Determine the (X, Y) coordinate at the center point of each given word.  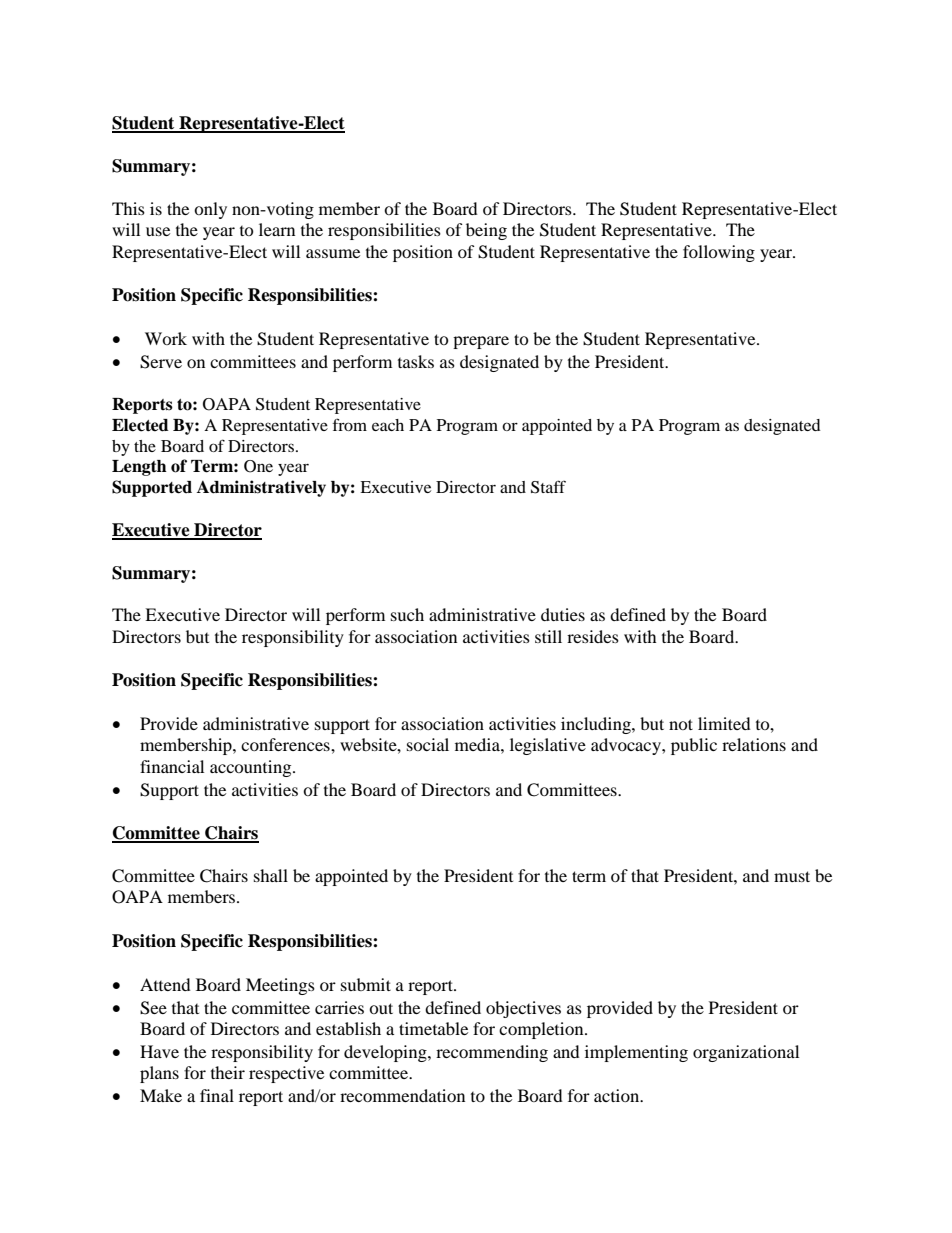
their (228, 1072)
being (486, 231)
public (694, 746)
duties (563, 614)
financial (172, 766)
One (258, 466)
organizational (746, 1053)
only (210, 210)
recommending (492, 1053)
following (719, 253)
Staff (548, 487)
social (428, 744)
